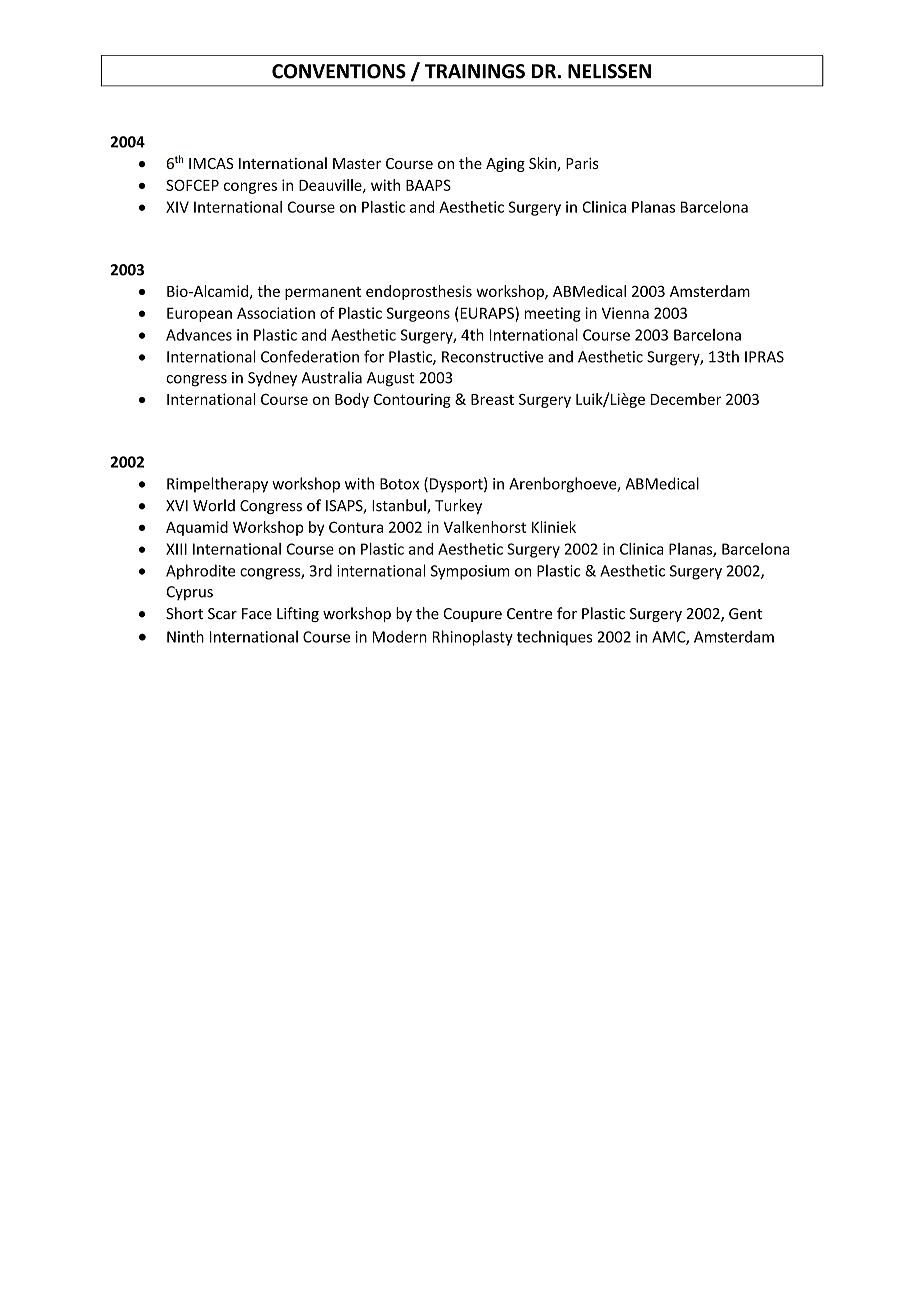 The image size is (924, 1308). Describe the element at coordinates (418, 314) in the page. I see `Surgeons` at that location.
